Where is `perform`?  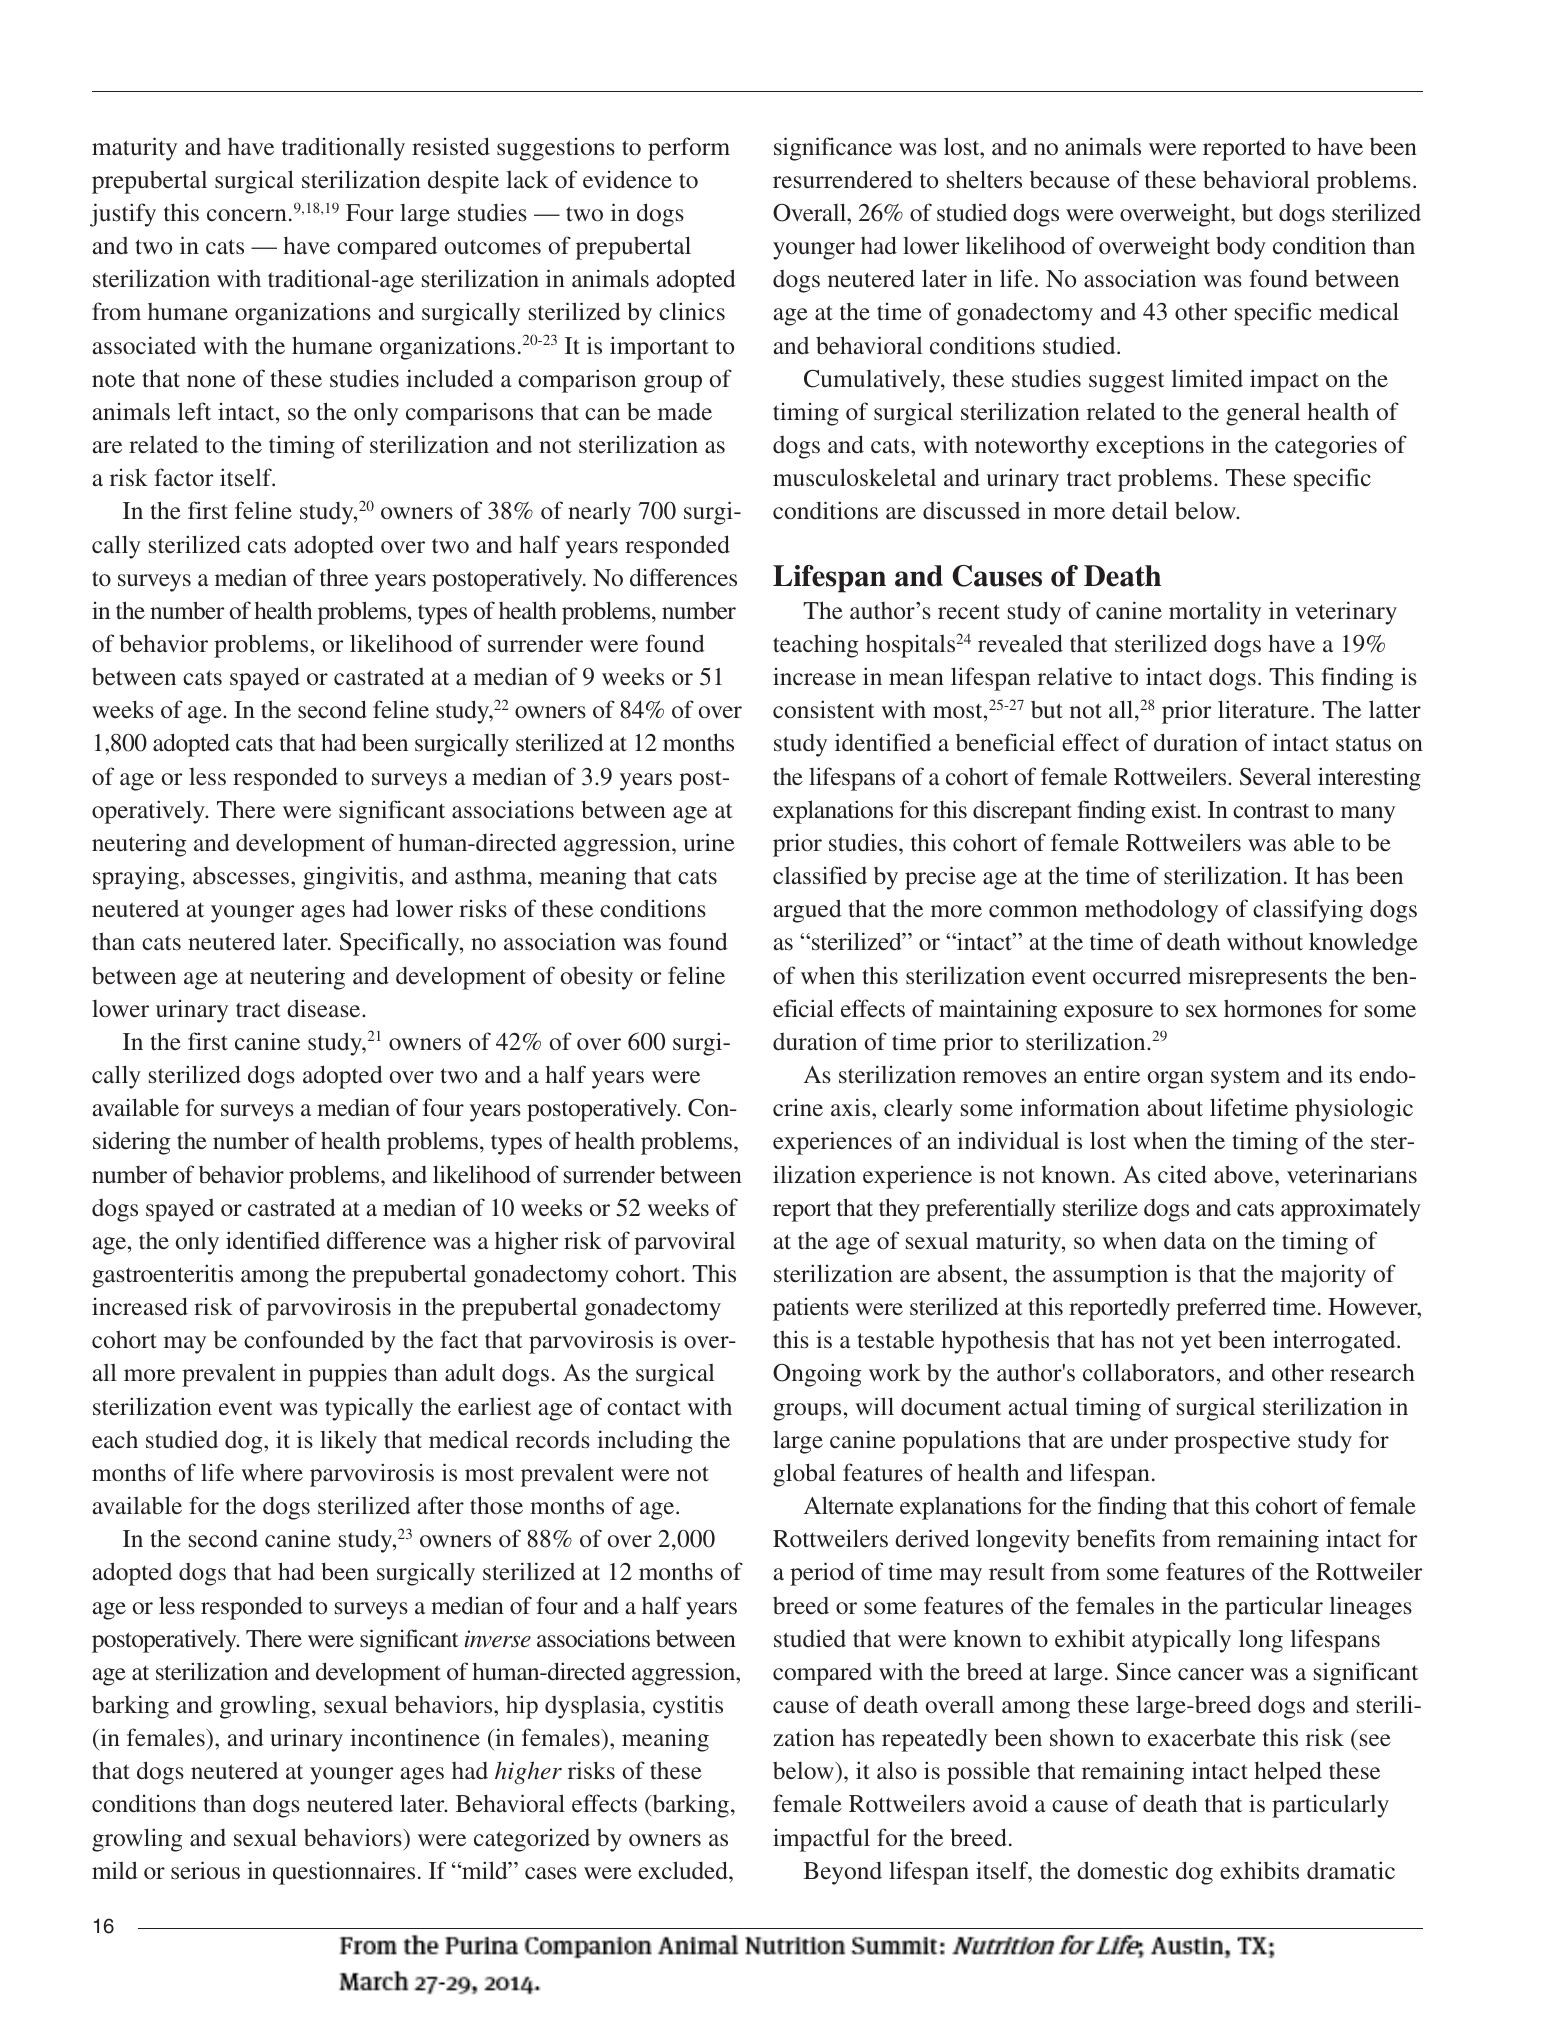
perform is located at coordinates (689, 149).
